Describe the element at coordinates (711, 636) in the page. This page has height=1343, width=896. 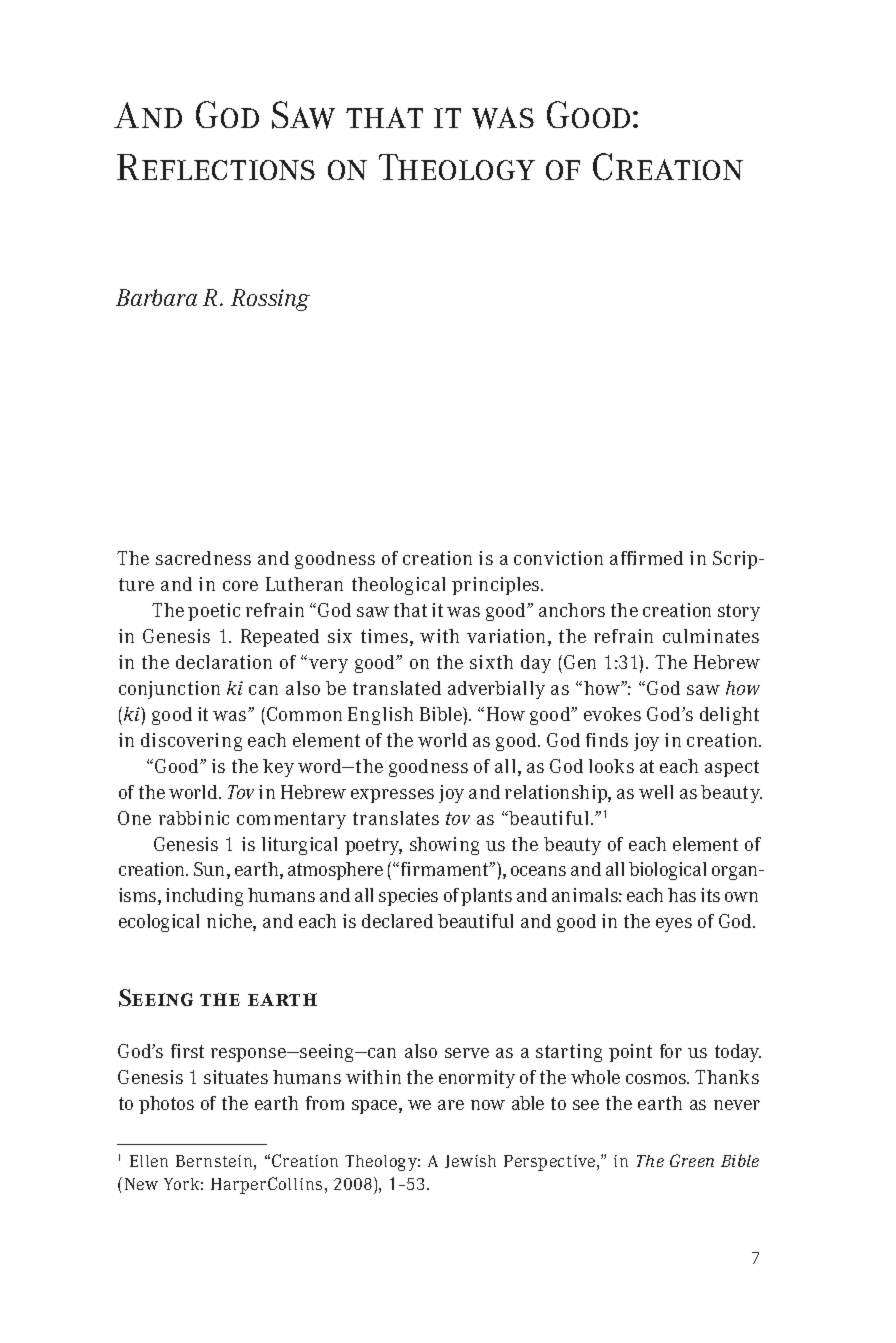
I see `culminates` at that location.
